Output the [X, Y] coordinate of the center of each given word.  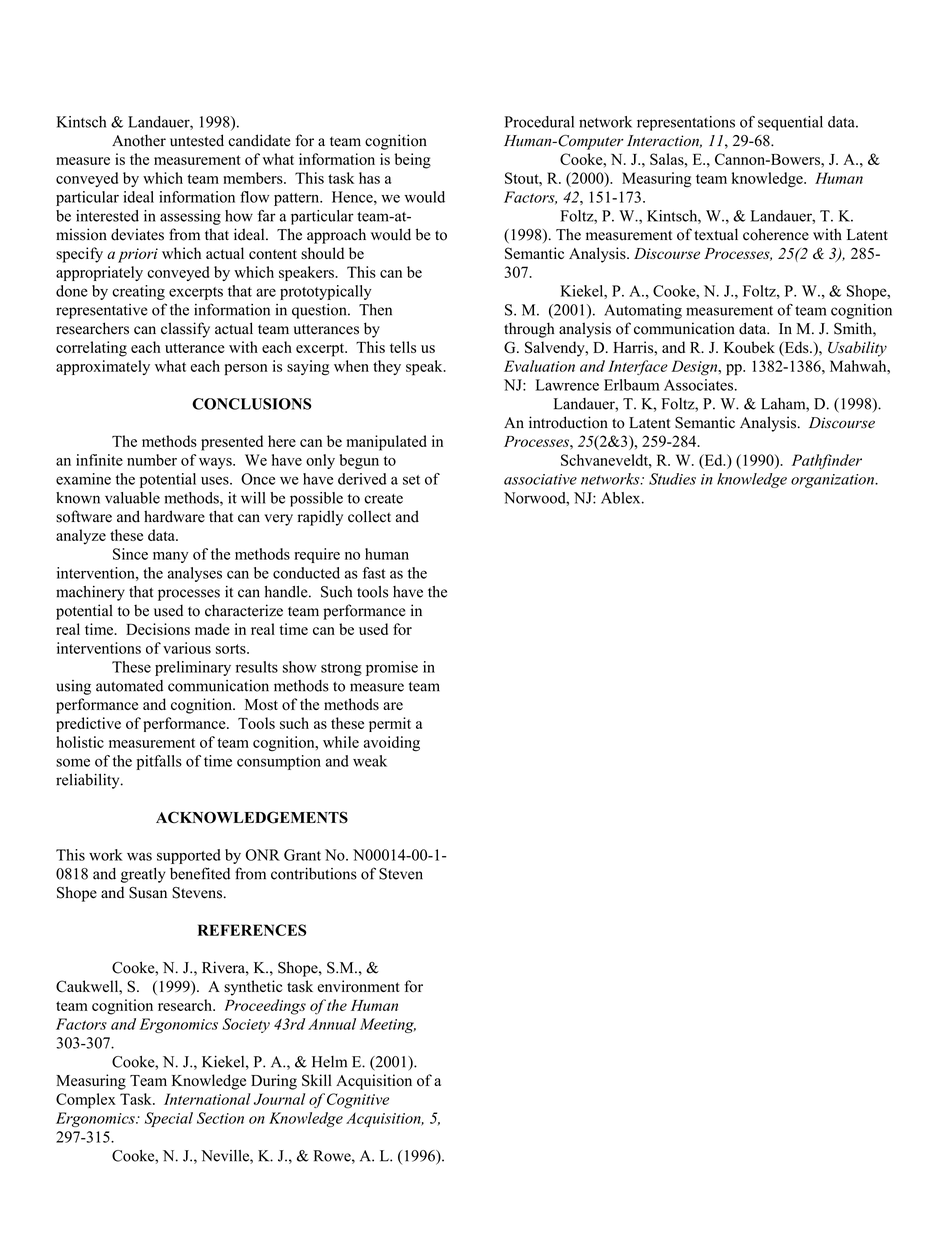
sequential [790, 123]
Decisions [158, 629]
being [413, 161]
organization [833, 481]
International [207, 1099]
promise [392, 668]
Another [139, 140]
